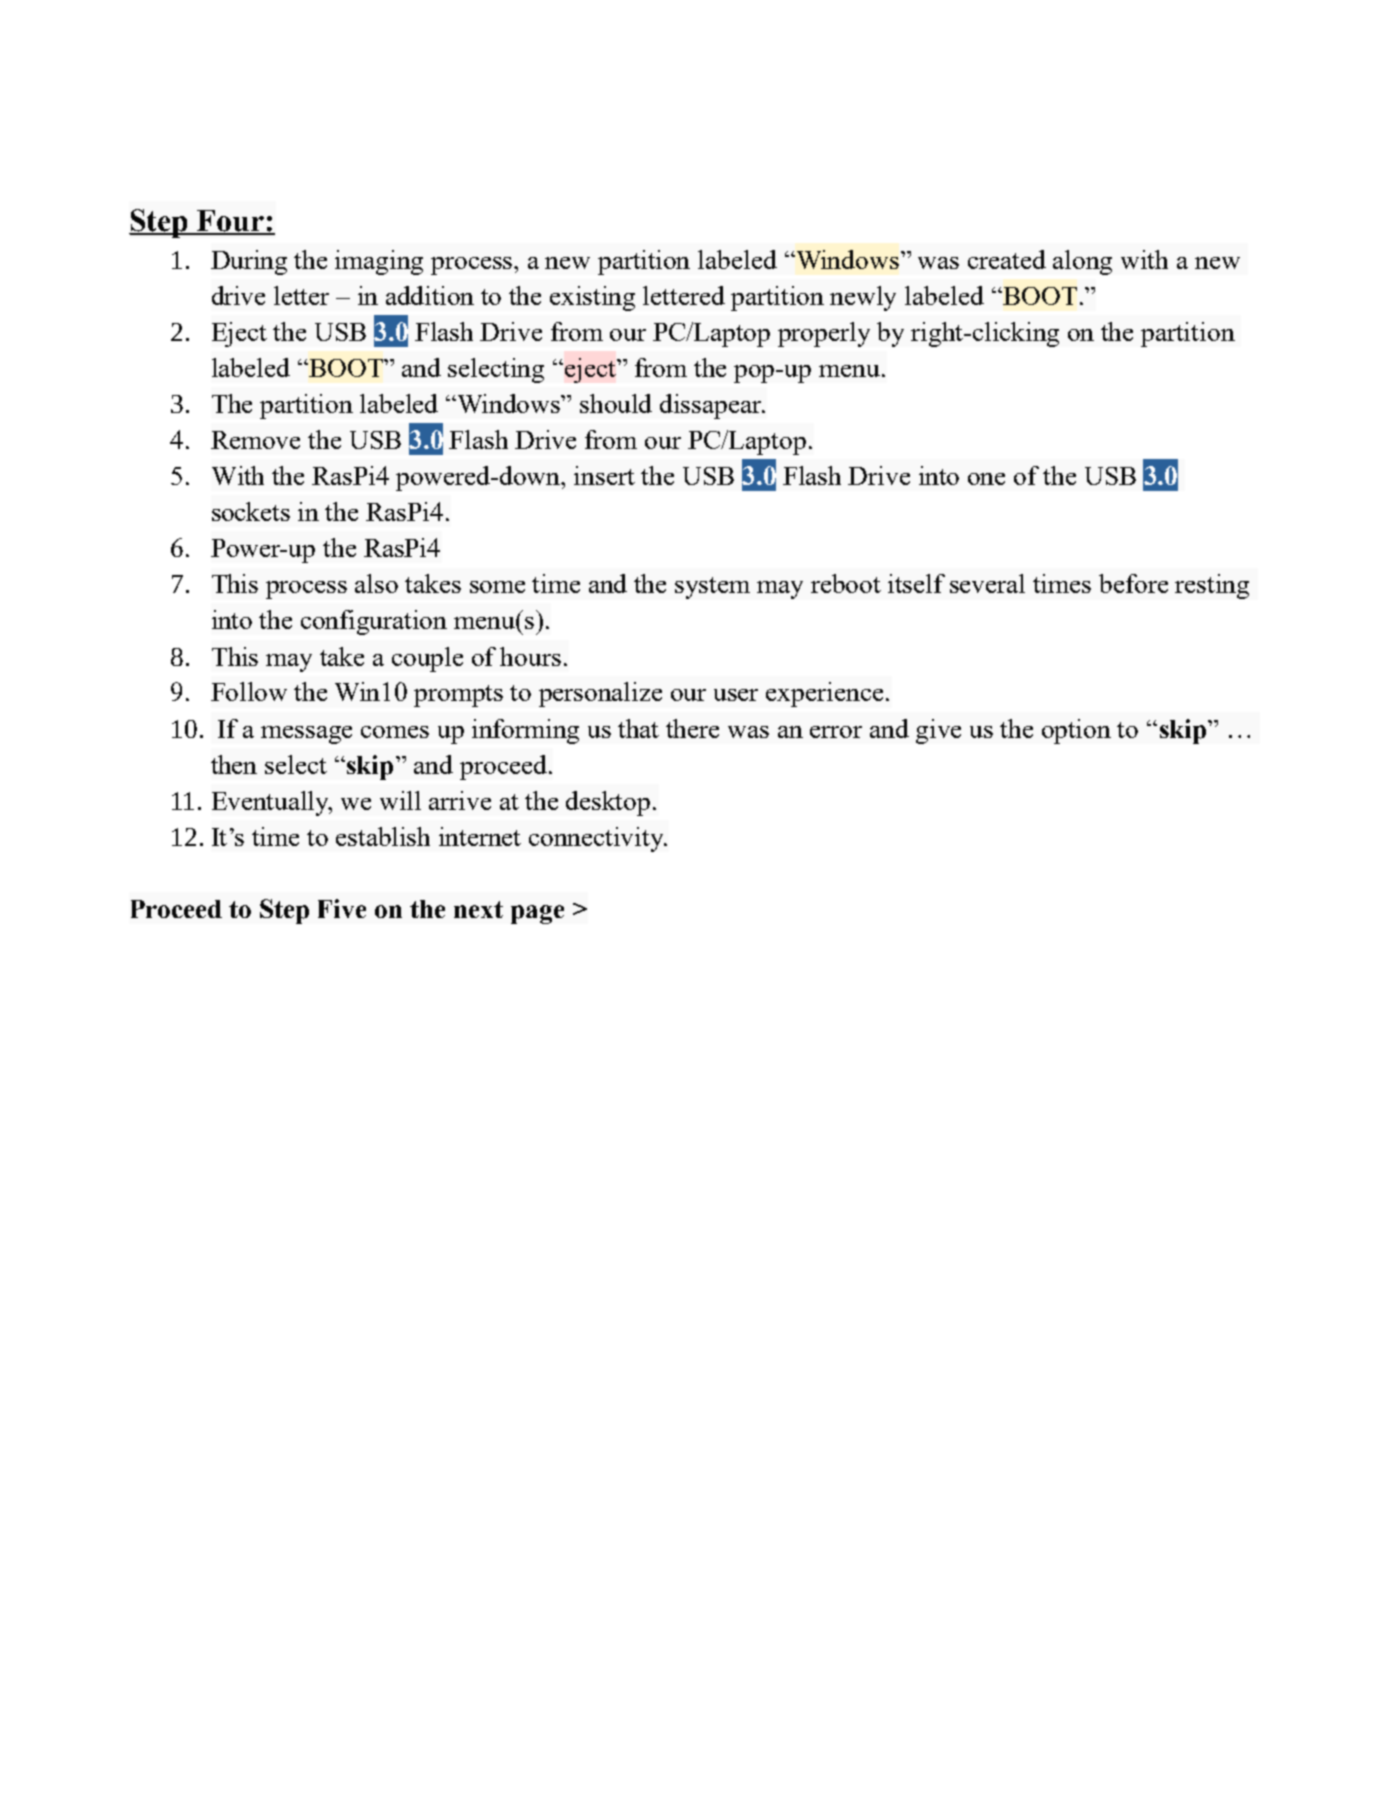 Image resolution: width=1393 pixels, height=1802 pixels. Describe the element at coordinates (1076, 731) in the screenshot. I see `option` at that location.
